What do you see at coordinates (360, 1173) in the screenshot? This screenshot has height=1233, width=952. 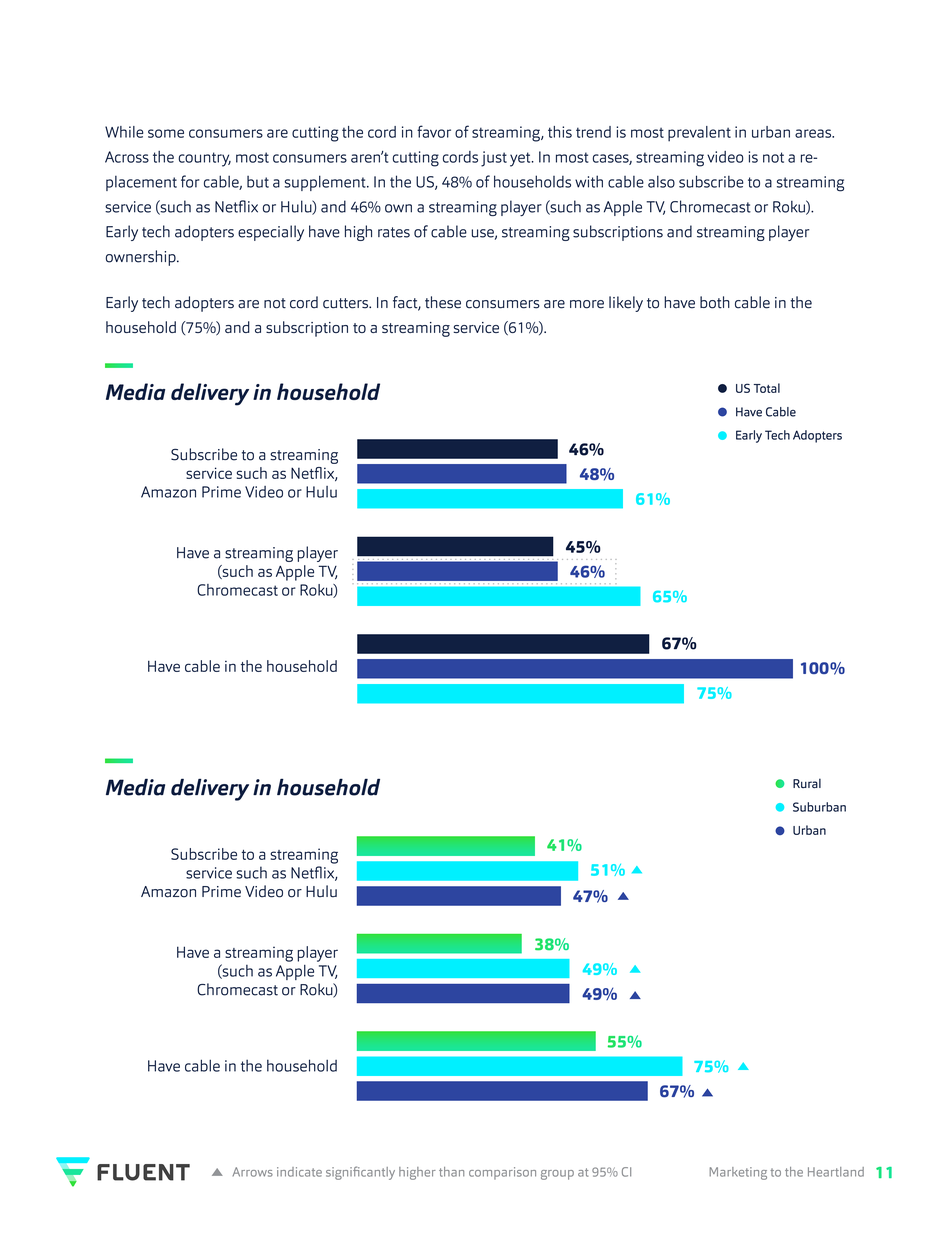 I see `significantly` at bounding box center [360, 1173].
